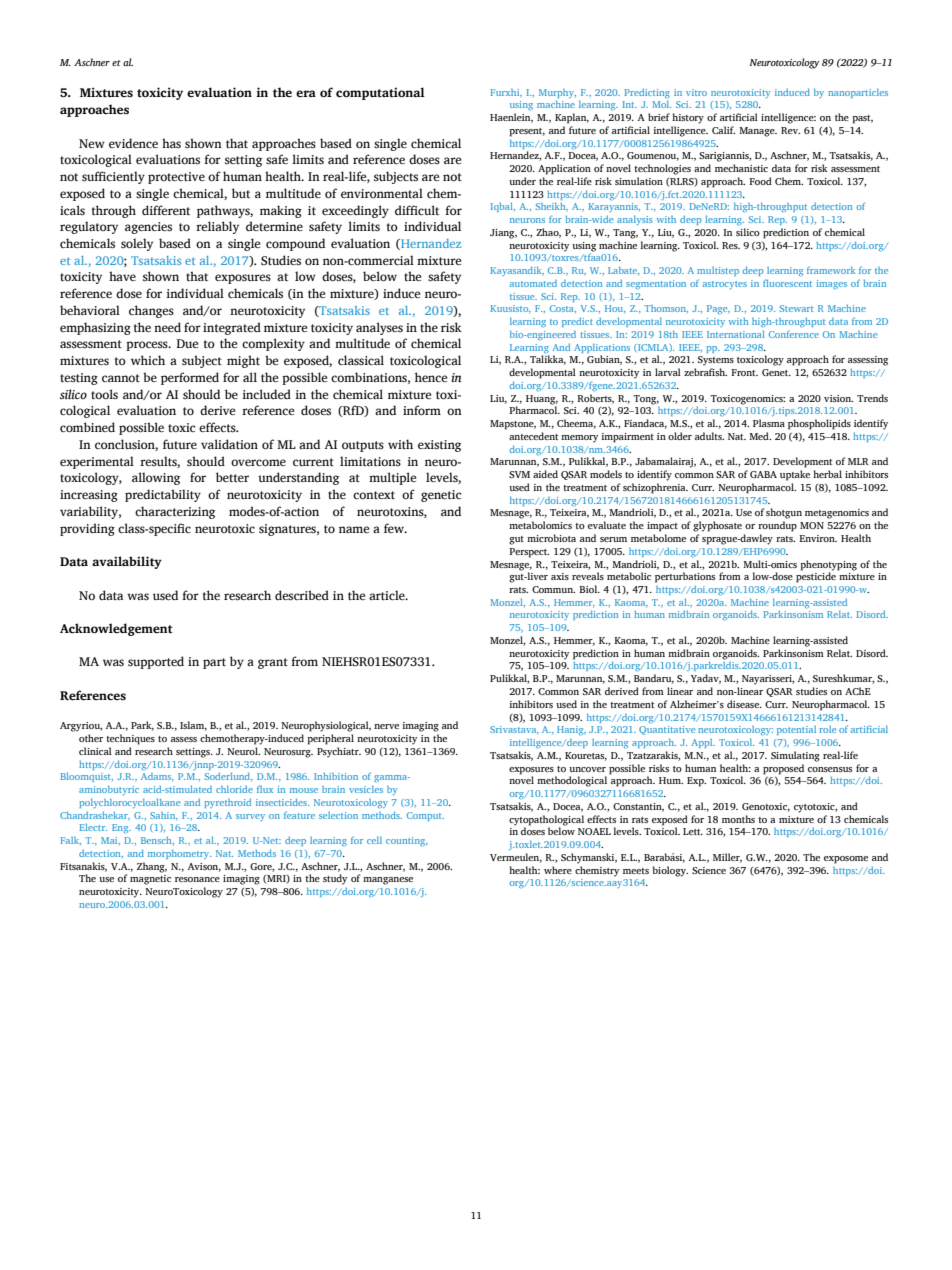  Describe the element at coordinates (503, 234) in the screenshot. I see `Jiang` at that location.
